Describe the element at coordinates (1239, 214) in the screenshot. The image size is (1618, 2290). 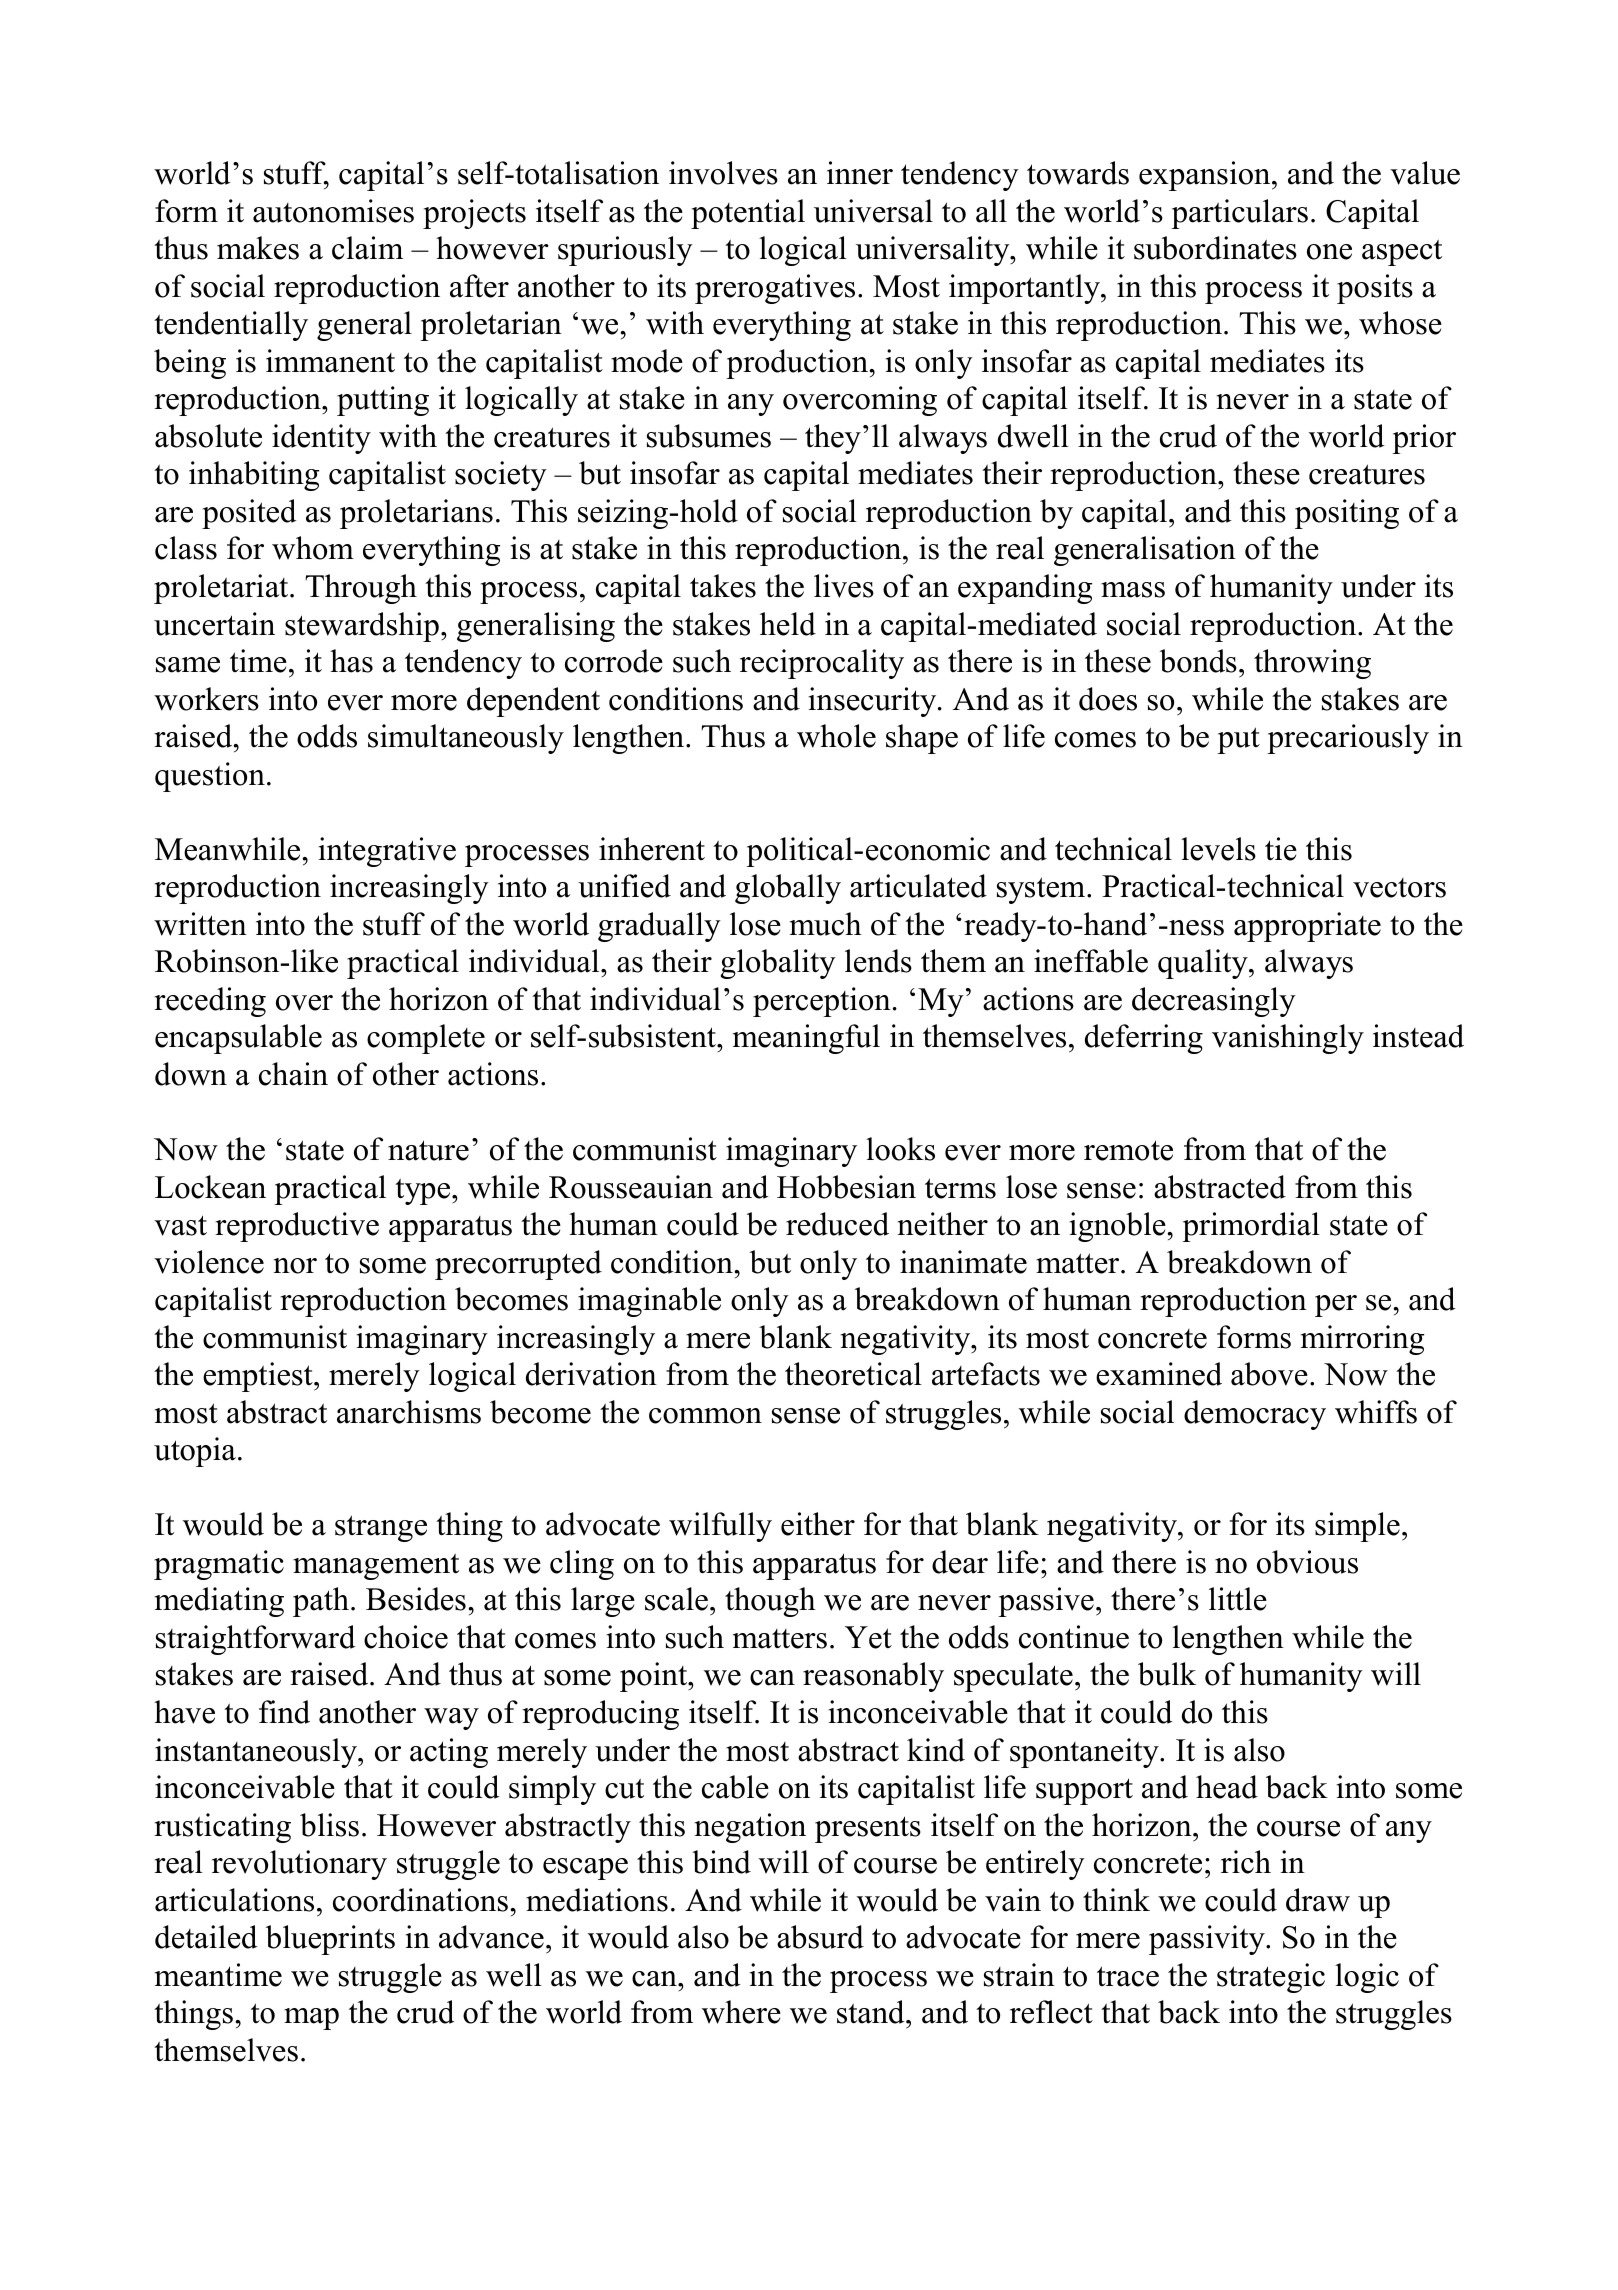
I see `particulars` at that location.
